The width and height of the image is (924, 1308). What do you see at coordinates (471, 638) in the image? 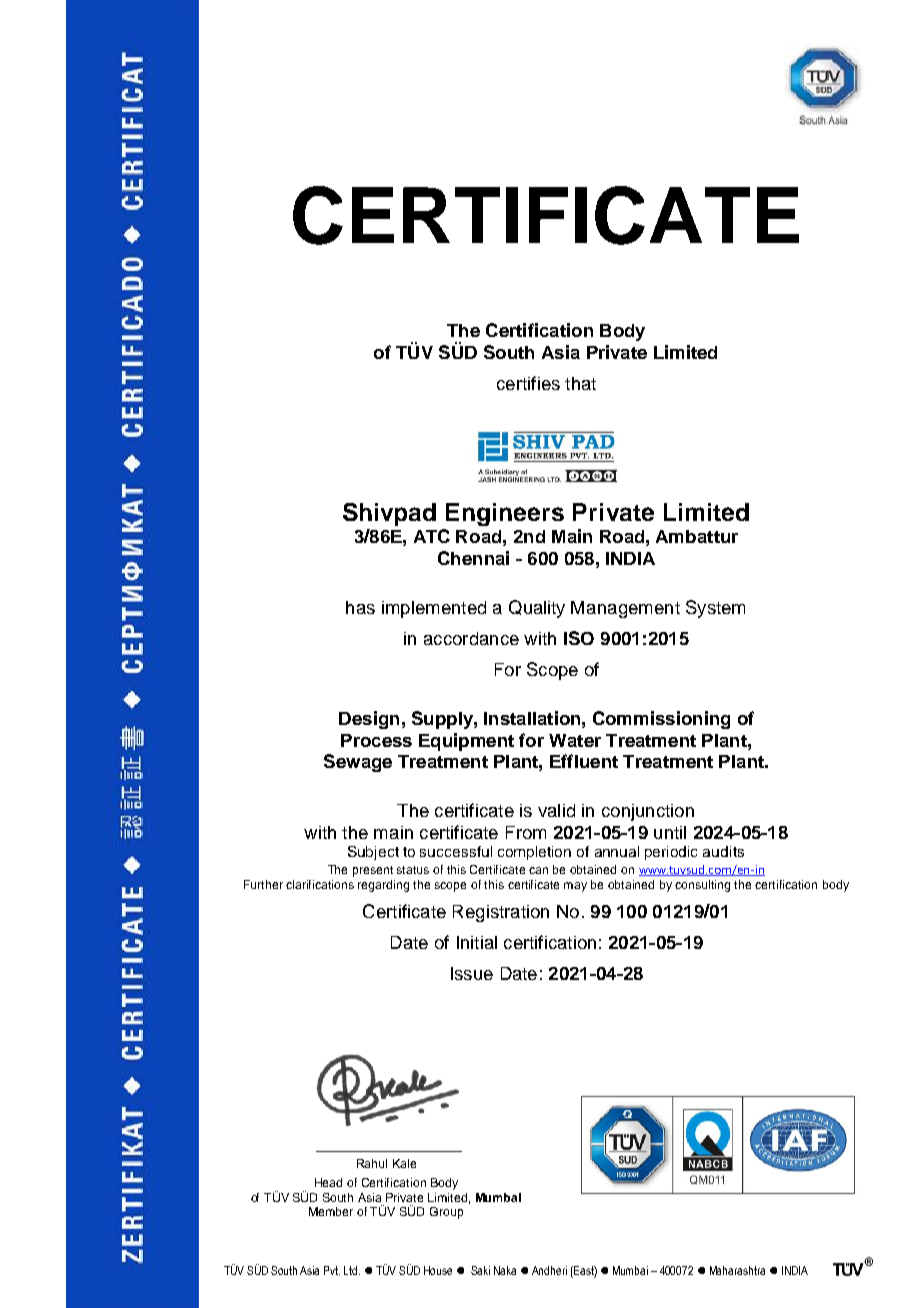
I see `accordance` at bounding box center [471, 638].
